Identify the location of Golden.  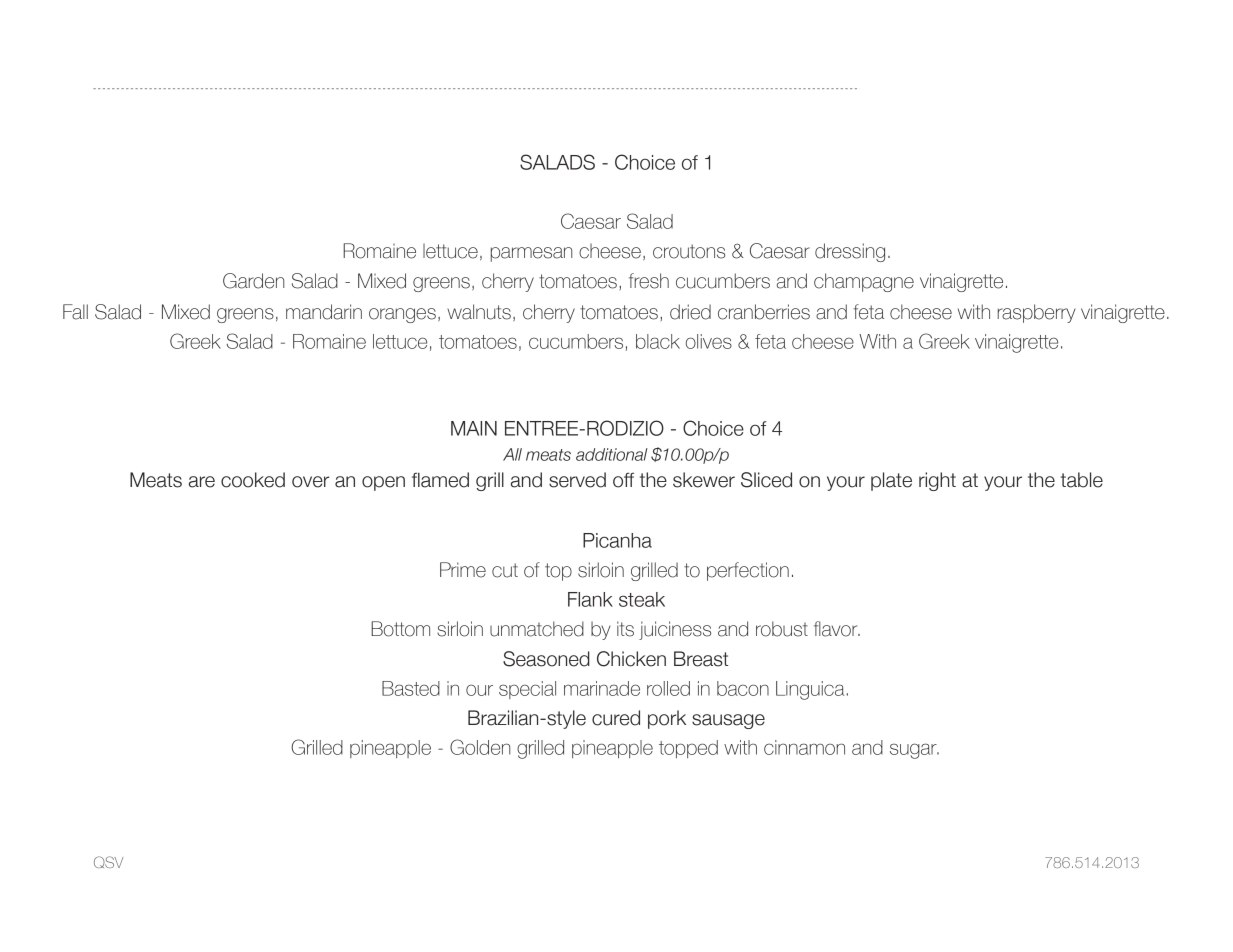
(480, 747).
